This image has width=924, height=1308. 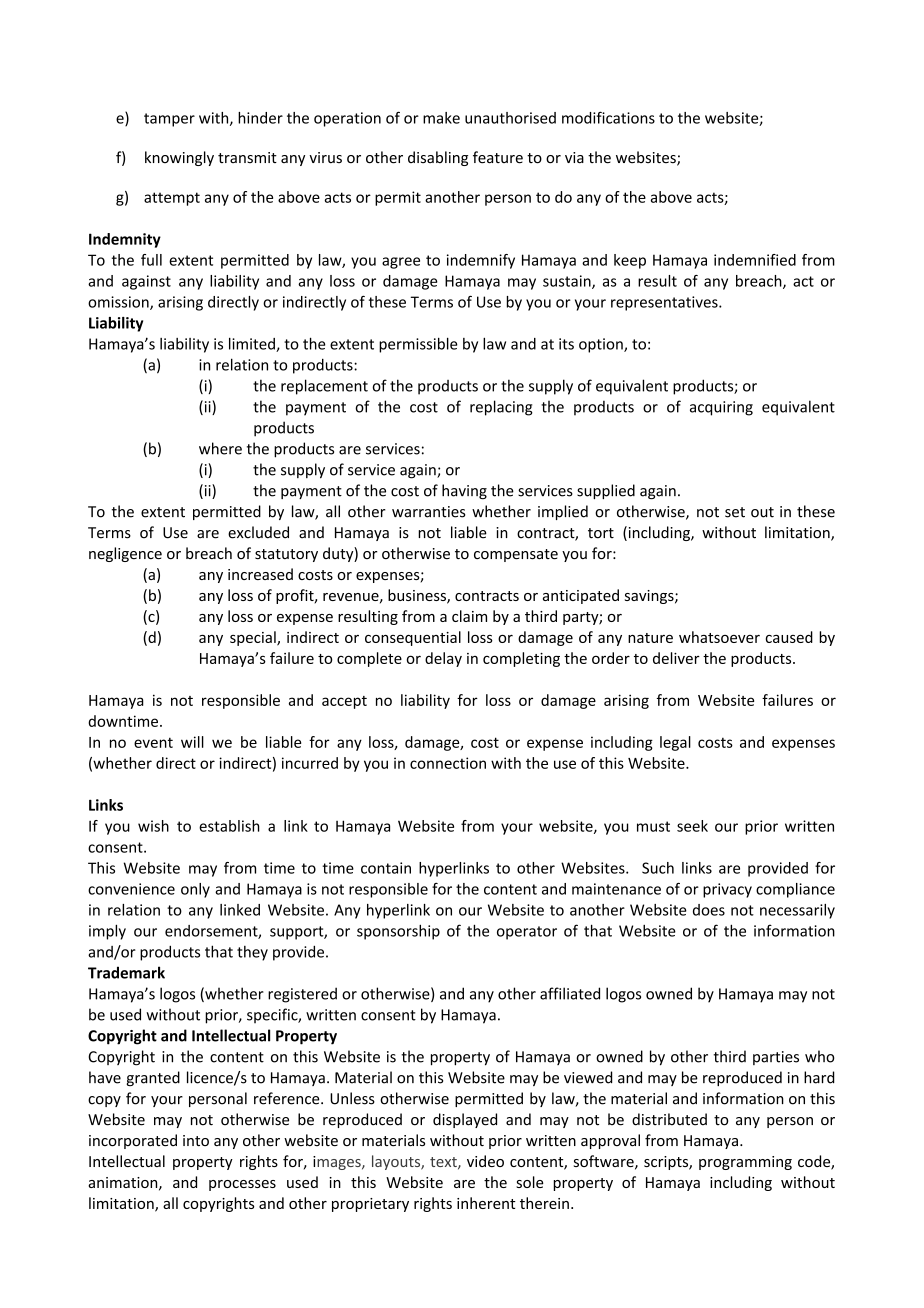 What do you see at coordinates (745, 1163) in the image?
I see `programming` at bounding box center [745, 1163].
